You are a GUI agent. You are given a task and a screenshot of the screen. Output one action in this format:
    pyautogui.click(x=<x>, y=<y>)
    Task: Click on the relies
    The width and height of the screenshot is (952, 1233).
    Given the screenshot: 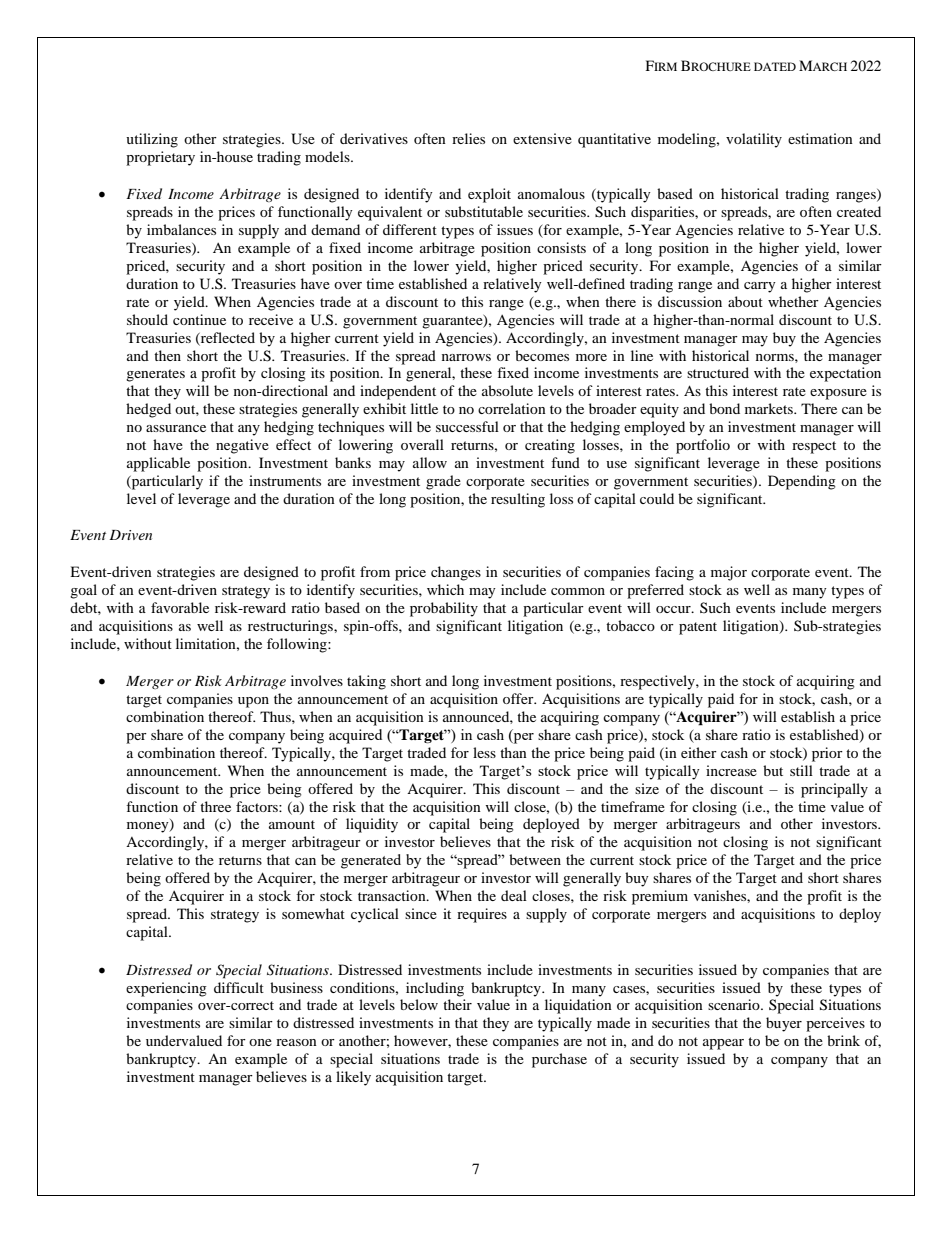 What is the action you would take?
    pyautogui.click(x=468, y=138)
